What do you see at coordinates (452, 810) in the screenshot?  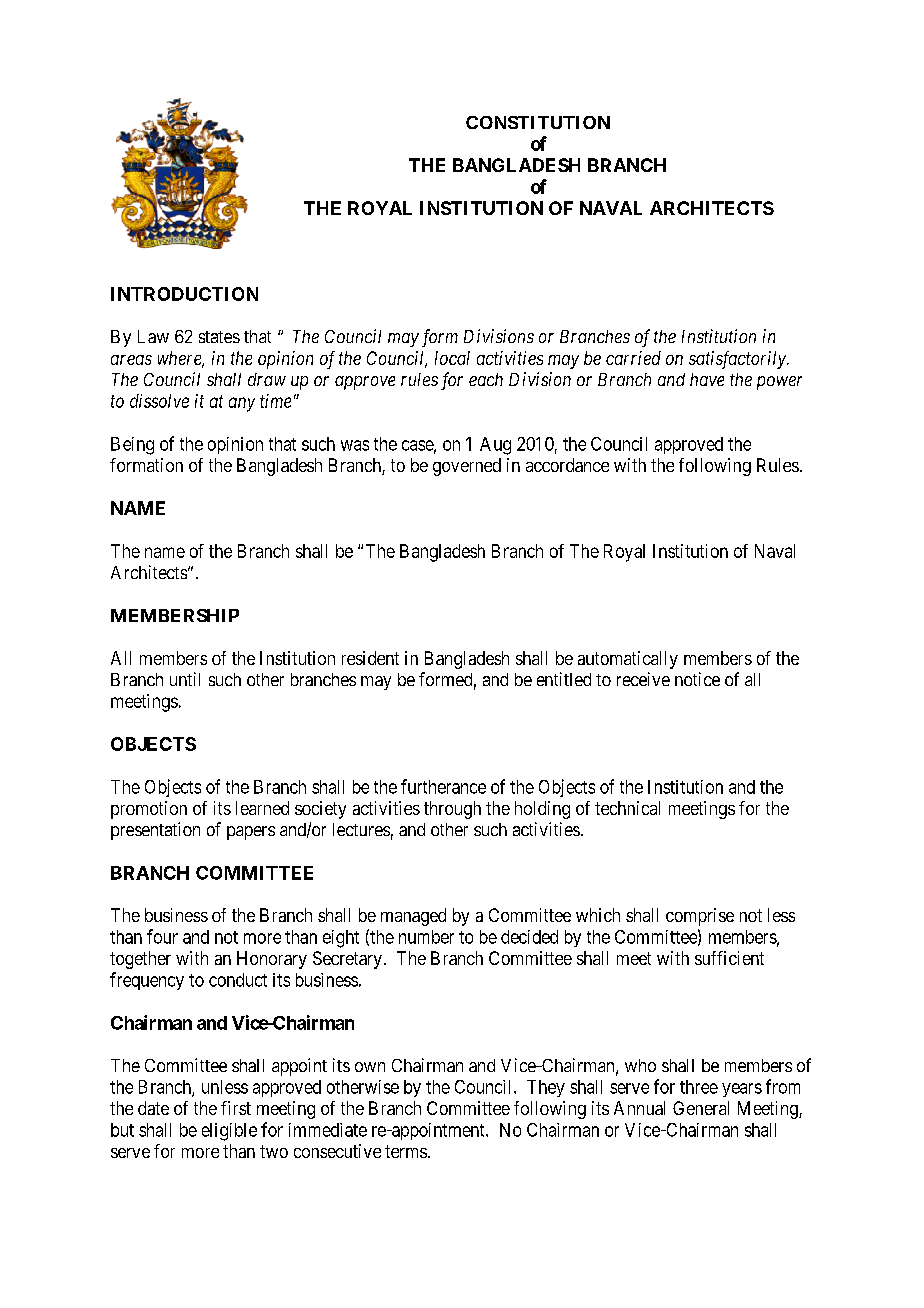 I see `through` at bounding box center [452, 810].
